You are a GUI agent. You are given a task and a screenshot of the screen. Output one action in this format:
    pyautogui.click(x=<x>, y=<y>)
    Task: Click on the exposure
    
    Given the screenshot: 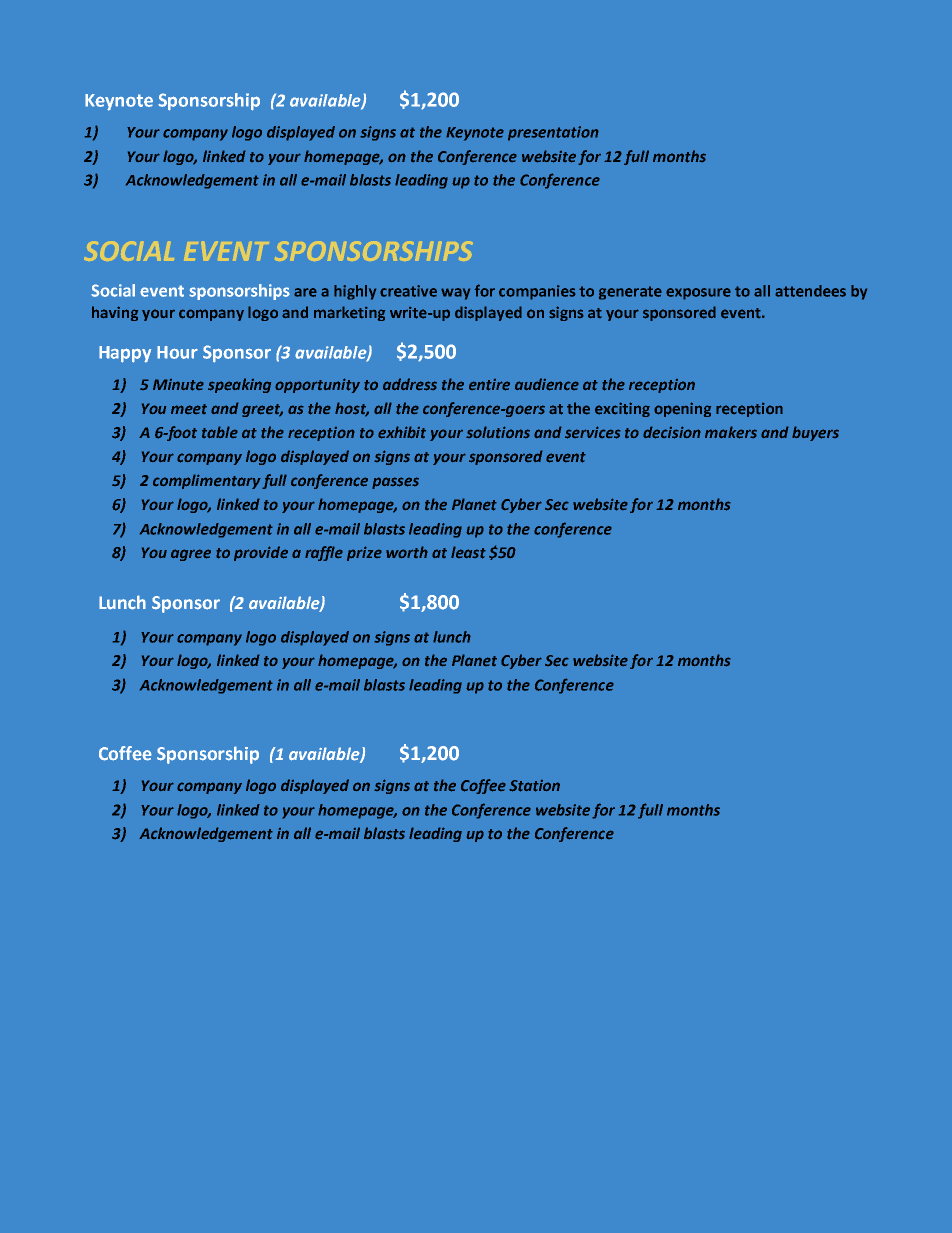 What is the action you would take?
    pyautogui.click(x=698, y=294)
